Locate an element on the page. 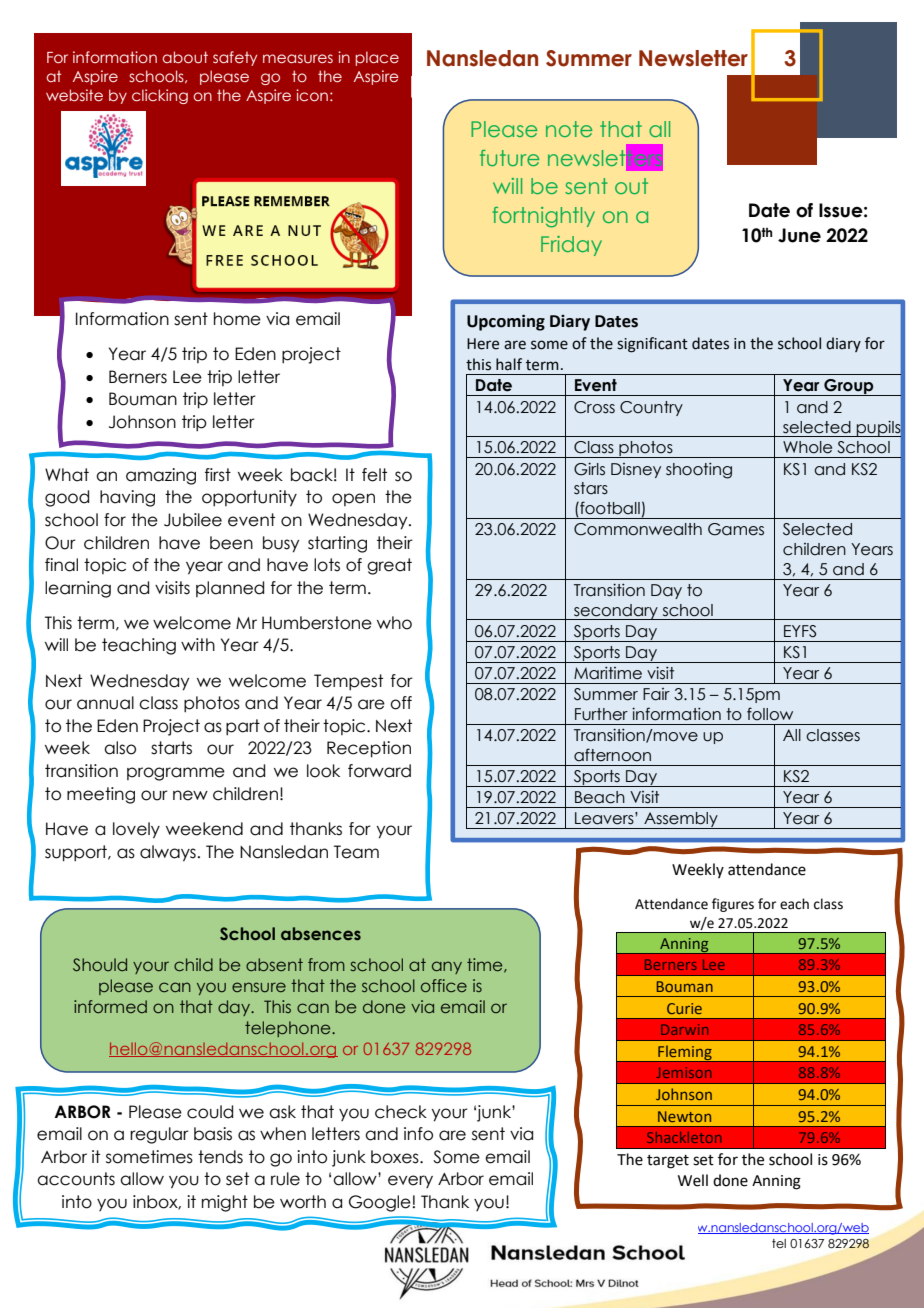  Upcoming is located at coordinates (506, 322).
